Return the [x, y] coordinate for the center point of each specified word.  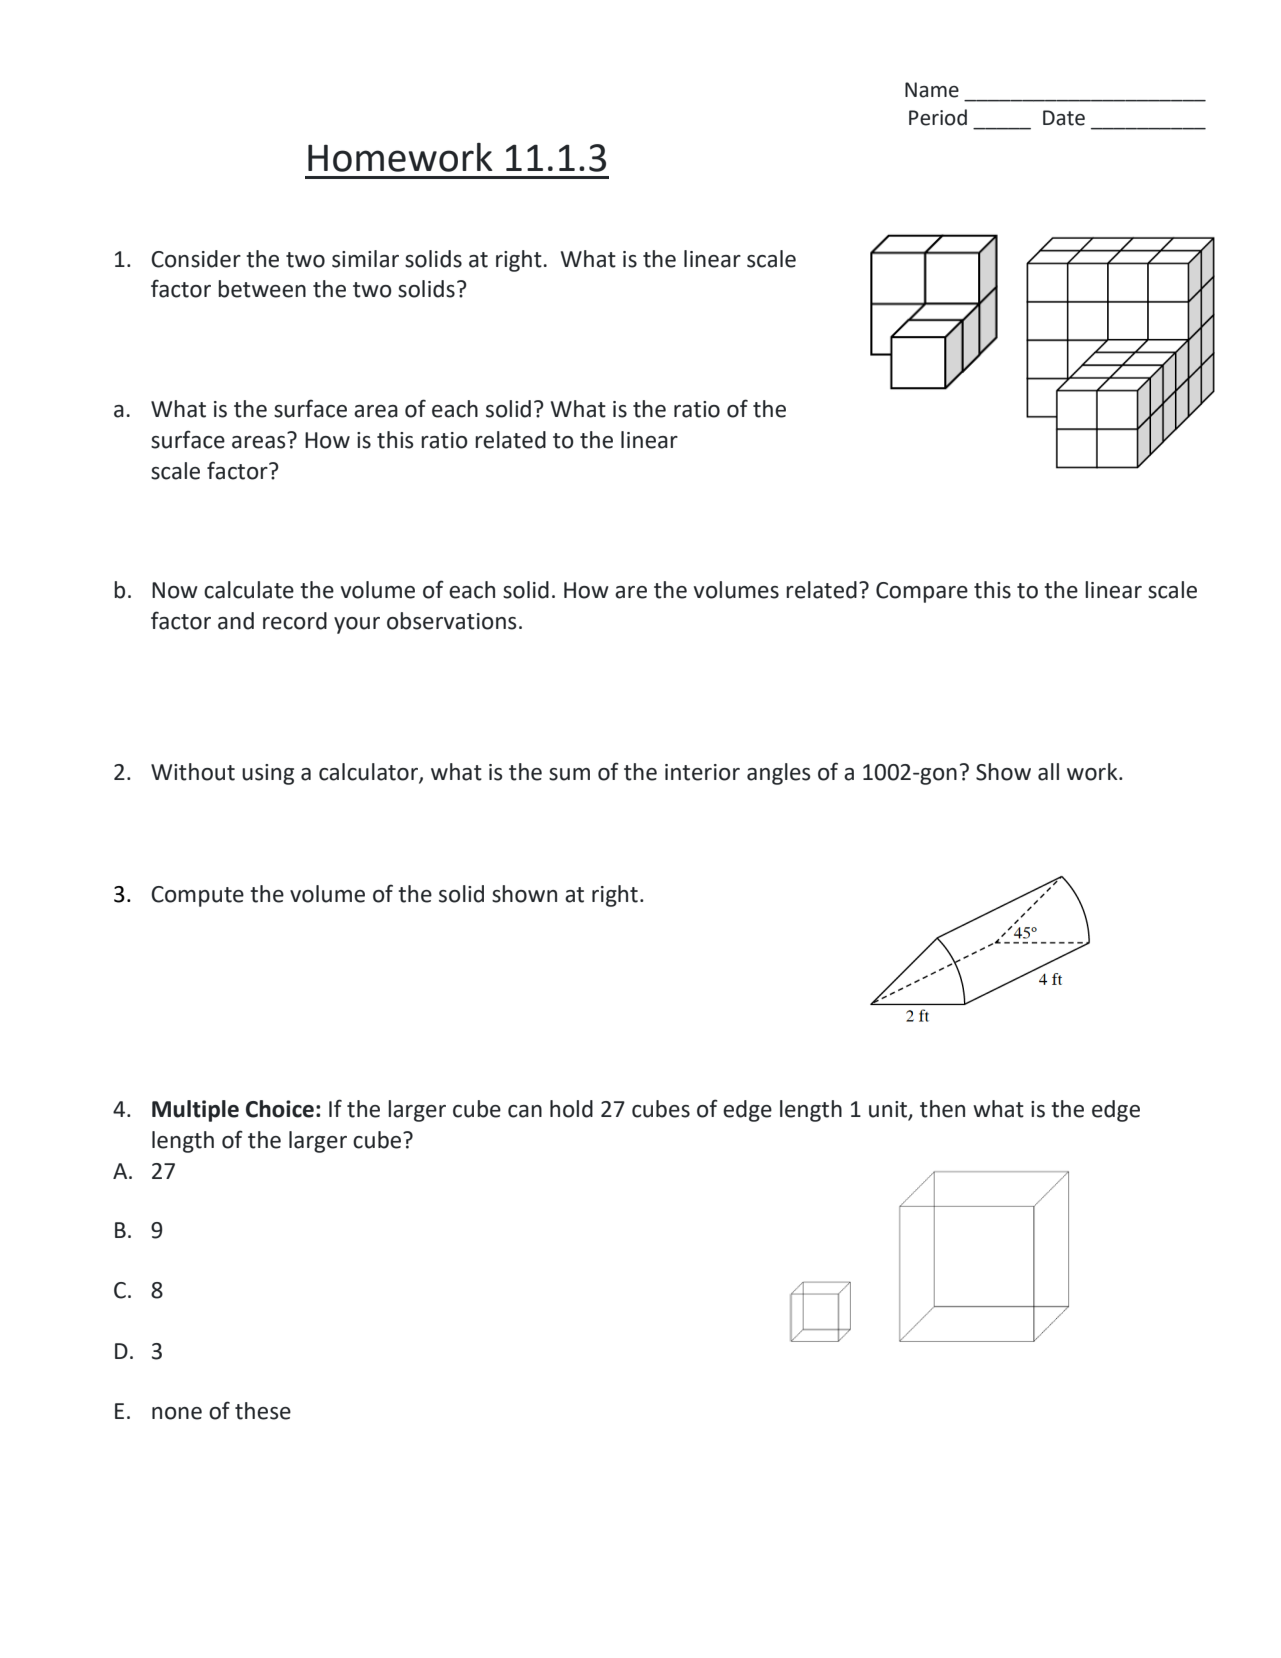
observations [452, 621]
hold [571, 1109]
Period [938, 117]
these [263, 1411]
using [268, 774]
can [525, 1111]
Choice [280, 1109]
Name [932, 90]
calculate [249, 590]
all [1048, 772]
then [942, 1109]
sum [569, 774]
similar [365, 259]
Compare [922, 592]
